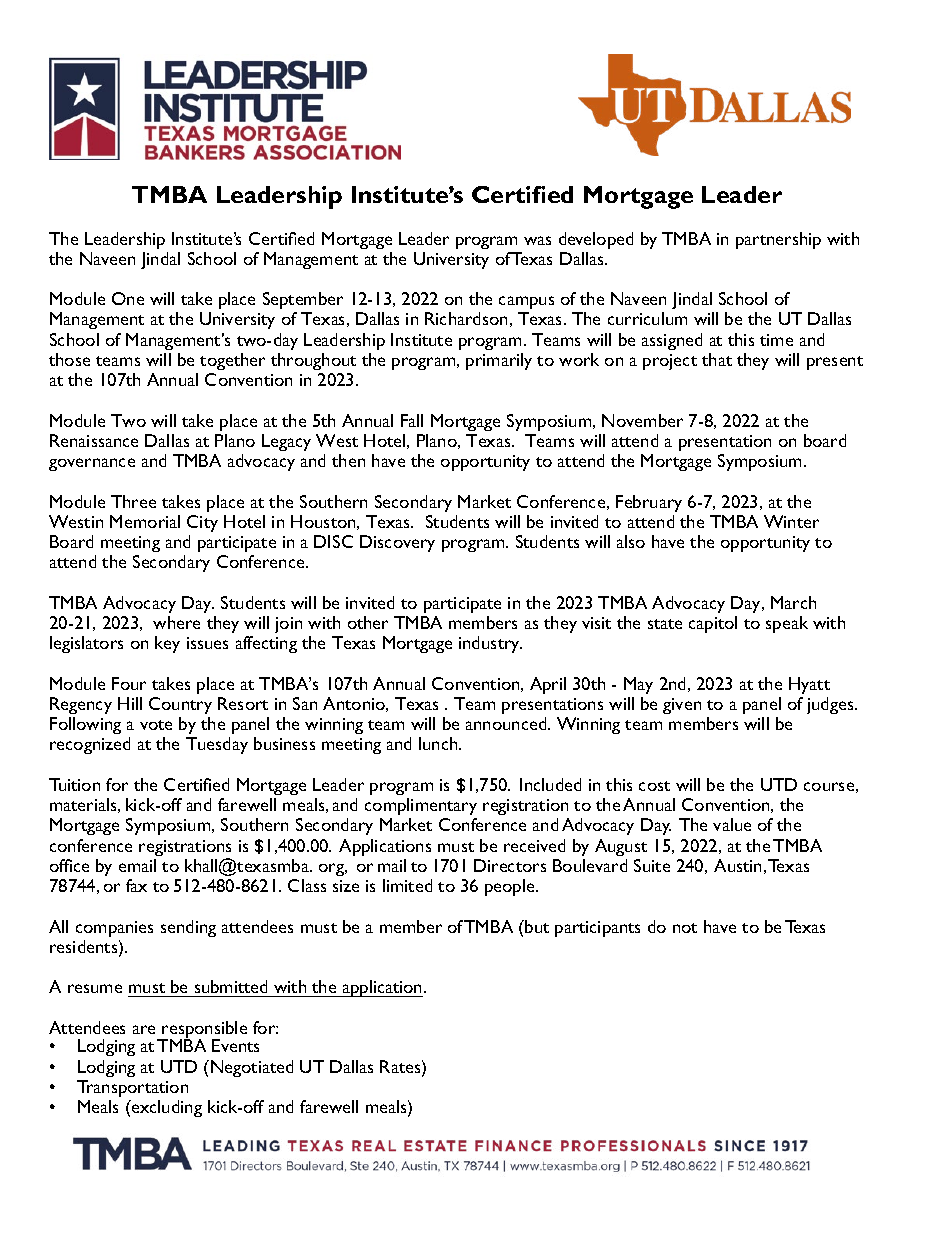 Image resolution: width=952 pixels, height=1233 pixels. Describe the element at coordinates (809, 685) in the screenshot. I see `Hyatt` at that location.
